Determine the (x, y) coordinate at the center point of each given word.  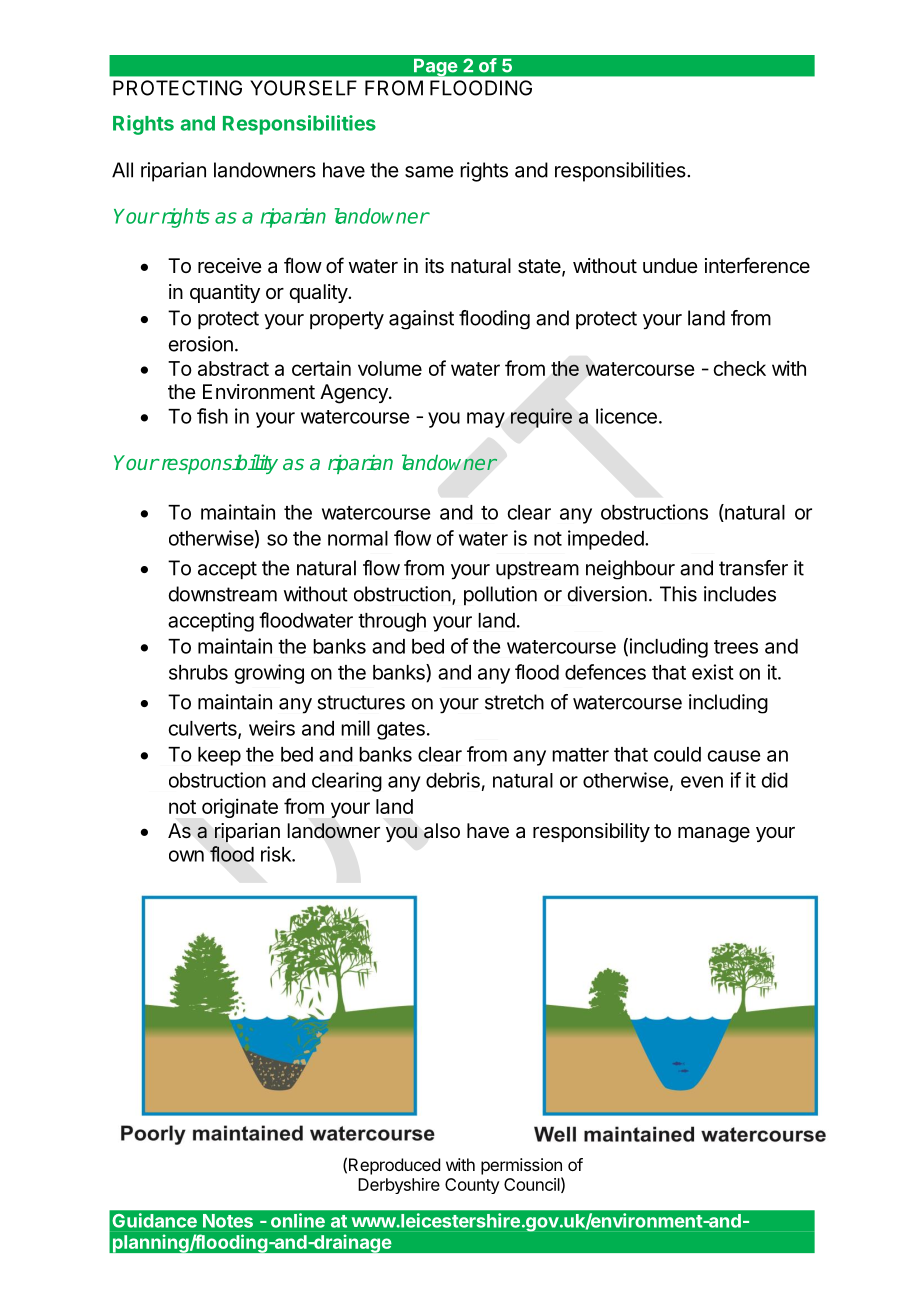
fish (212, 416)
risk (277, 854)
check (739, 368)
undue (670, 265)
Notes (228, 1221)
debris (453, 780)
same (429, 172)
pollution (500, 596)
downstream (223, 594)
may (486, 420)
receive (230, 265)
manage (714, 835)
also (442, 831)
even (702, 782)
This (678, 594)
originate (240, 808)
